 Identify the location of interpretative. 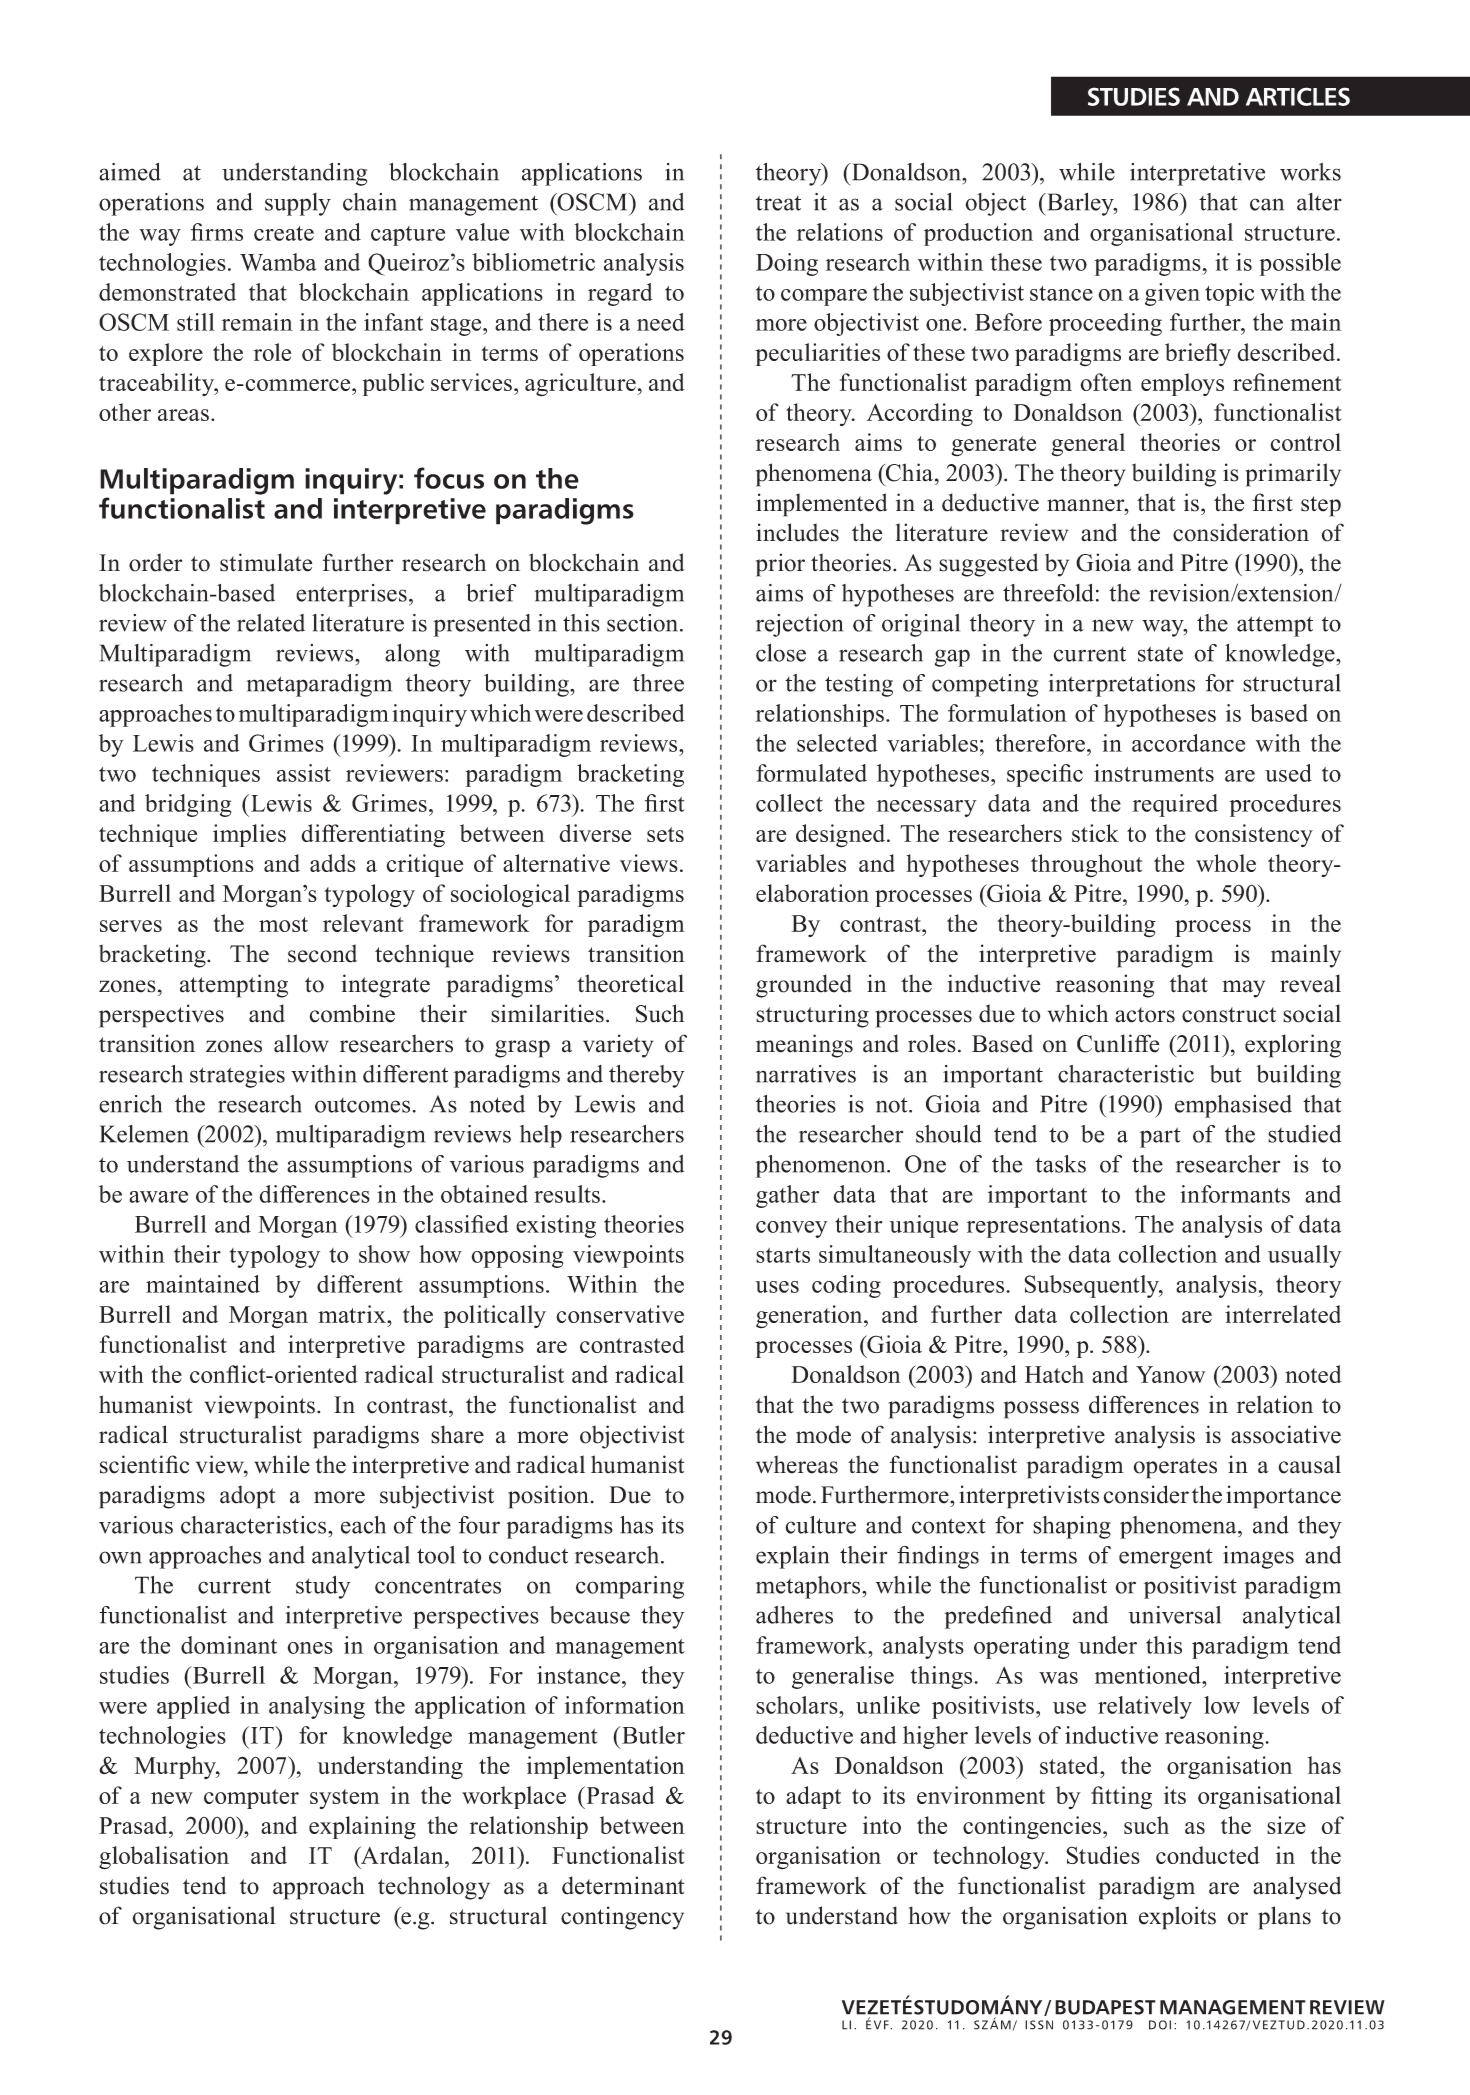
(1197, 174).
